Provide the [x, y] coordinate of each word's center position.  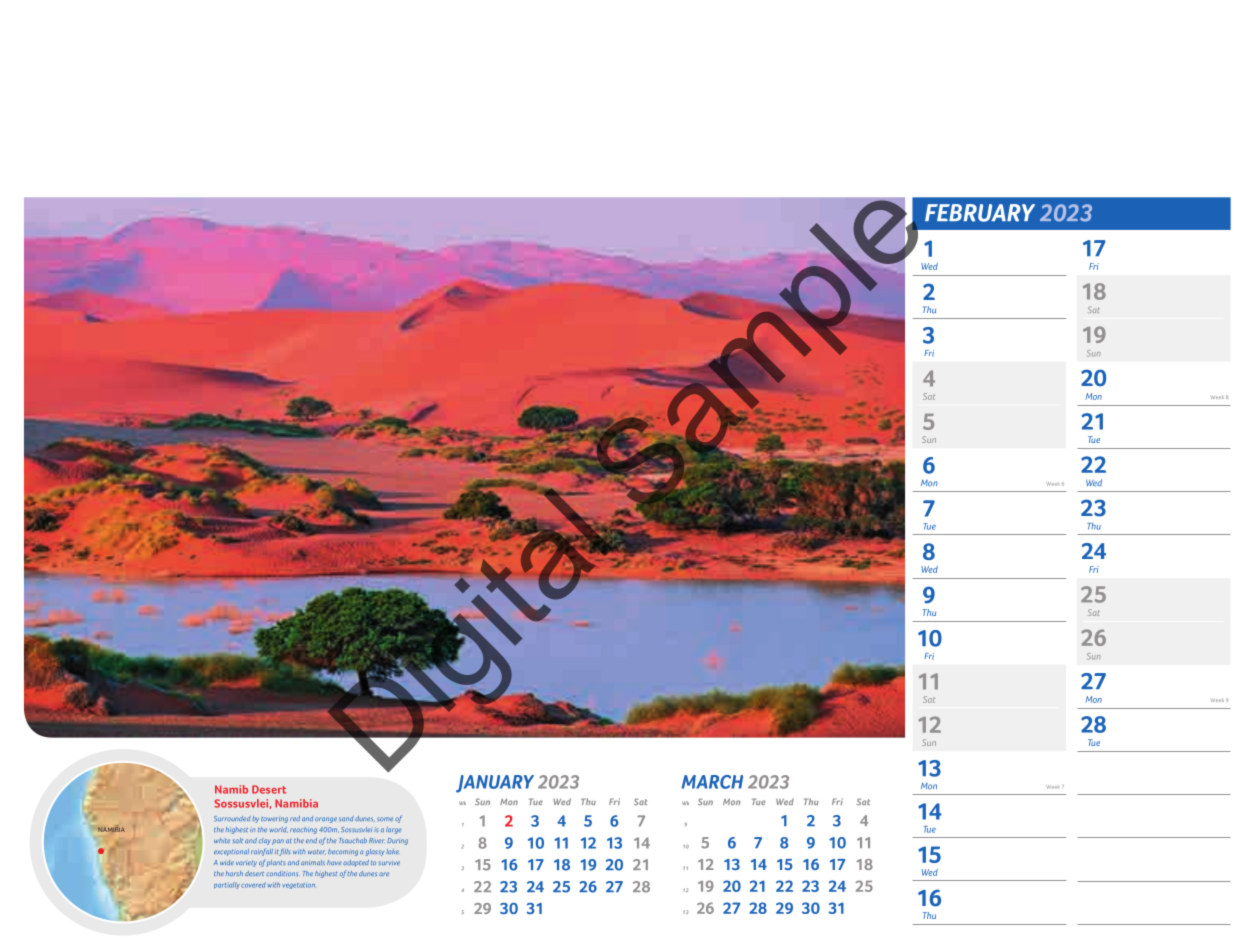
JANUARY [495, 784]
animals [313, 862]
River [377, 840]
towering [274, 820]
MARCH [712, 782]
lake [393, 851]
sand [346, 818]
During [397, 841]
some [385, 819]
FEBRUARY [980, 213]
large [394, 830]
